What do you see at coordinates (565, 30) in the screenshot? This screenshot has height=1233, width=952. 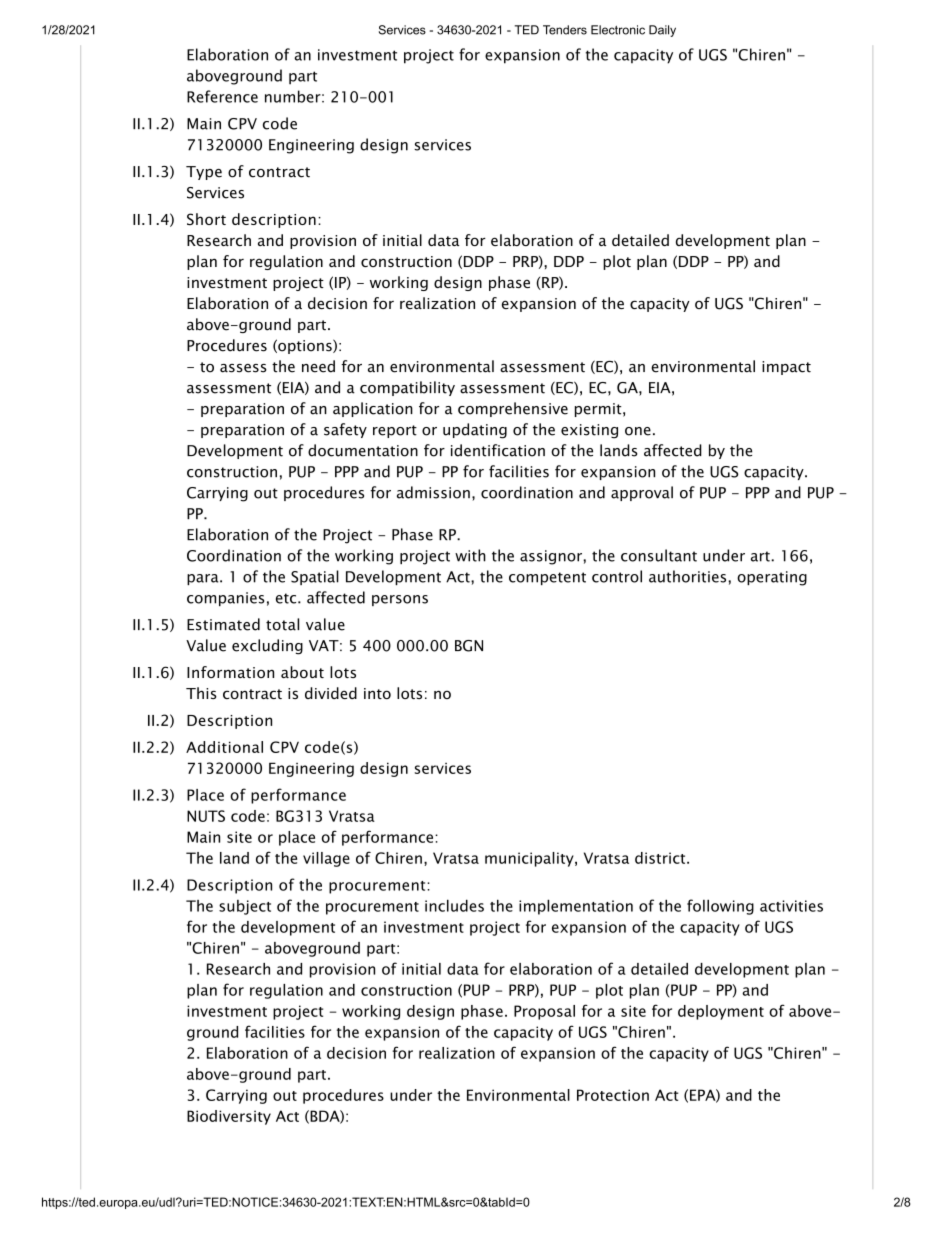 I see `Tenders` at bounding box center [565, 30].
